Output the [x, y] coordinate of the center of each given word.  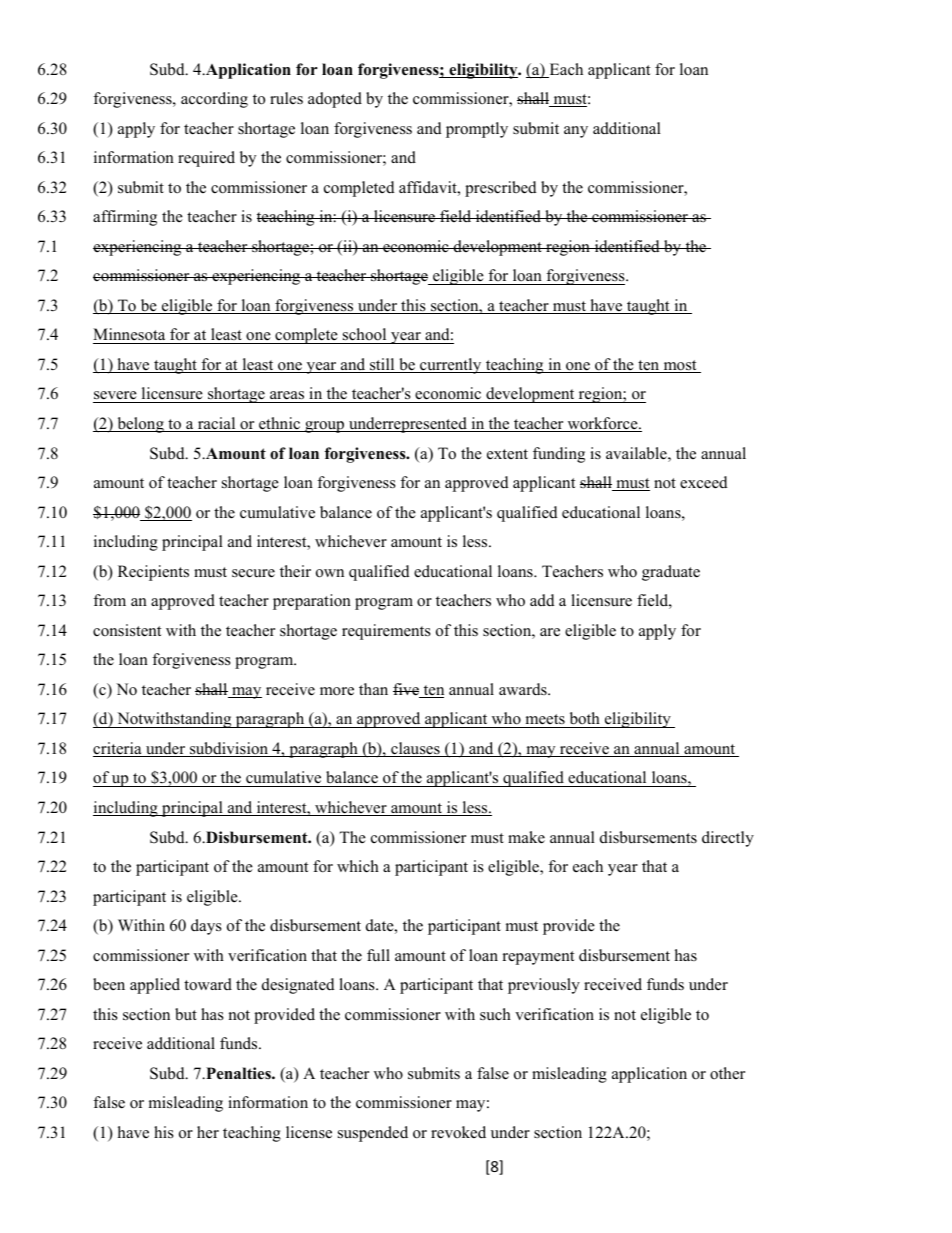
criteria [118, 749]
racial [216, 424]
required [206, 159]
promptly [477, 130]
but [186, 1014]
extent [507, 454]
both [584, 720]
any [576, 132]
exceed [704, 482]
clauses [415, 749]
